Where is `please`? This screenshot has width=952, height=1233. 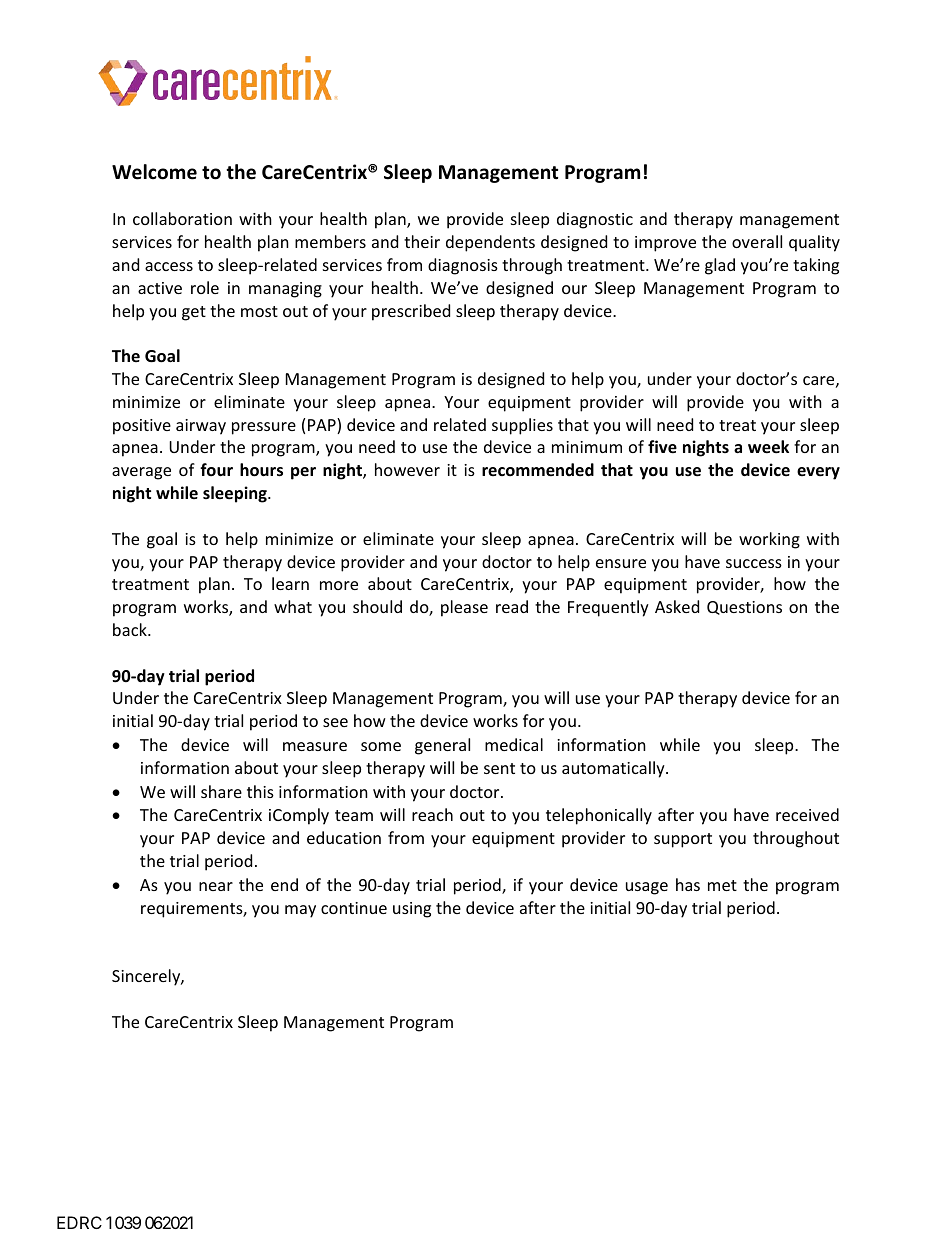 please is located at coordinates (464, 608).
